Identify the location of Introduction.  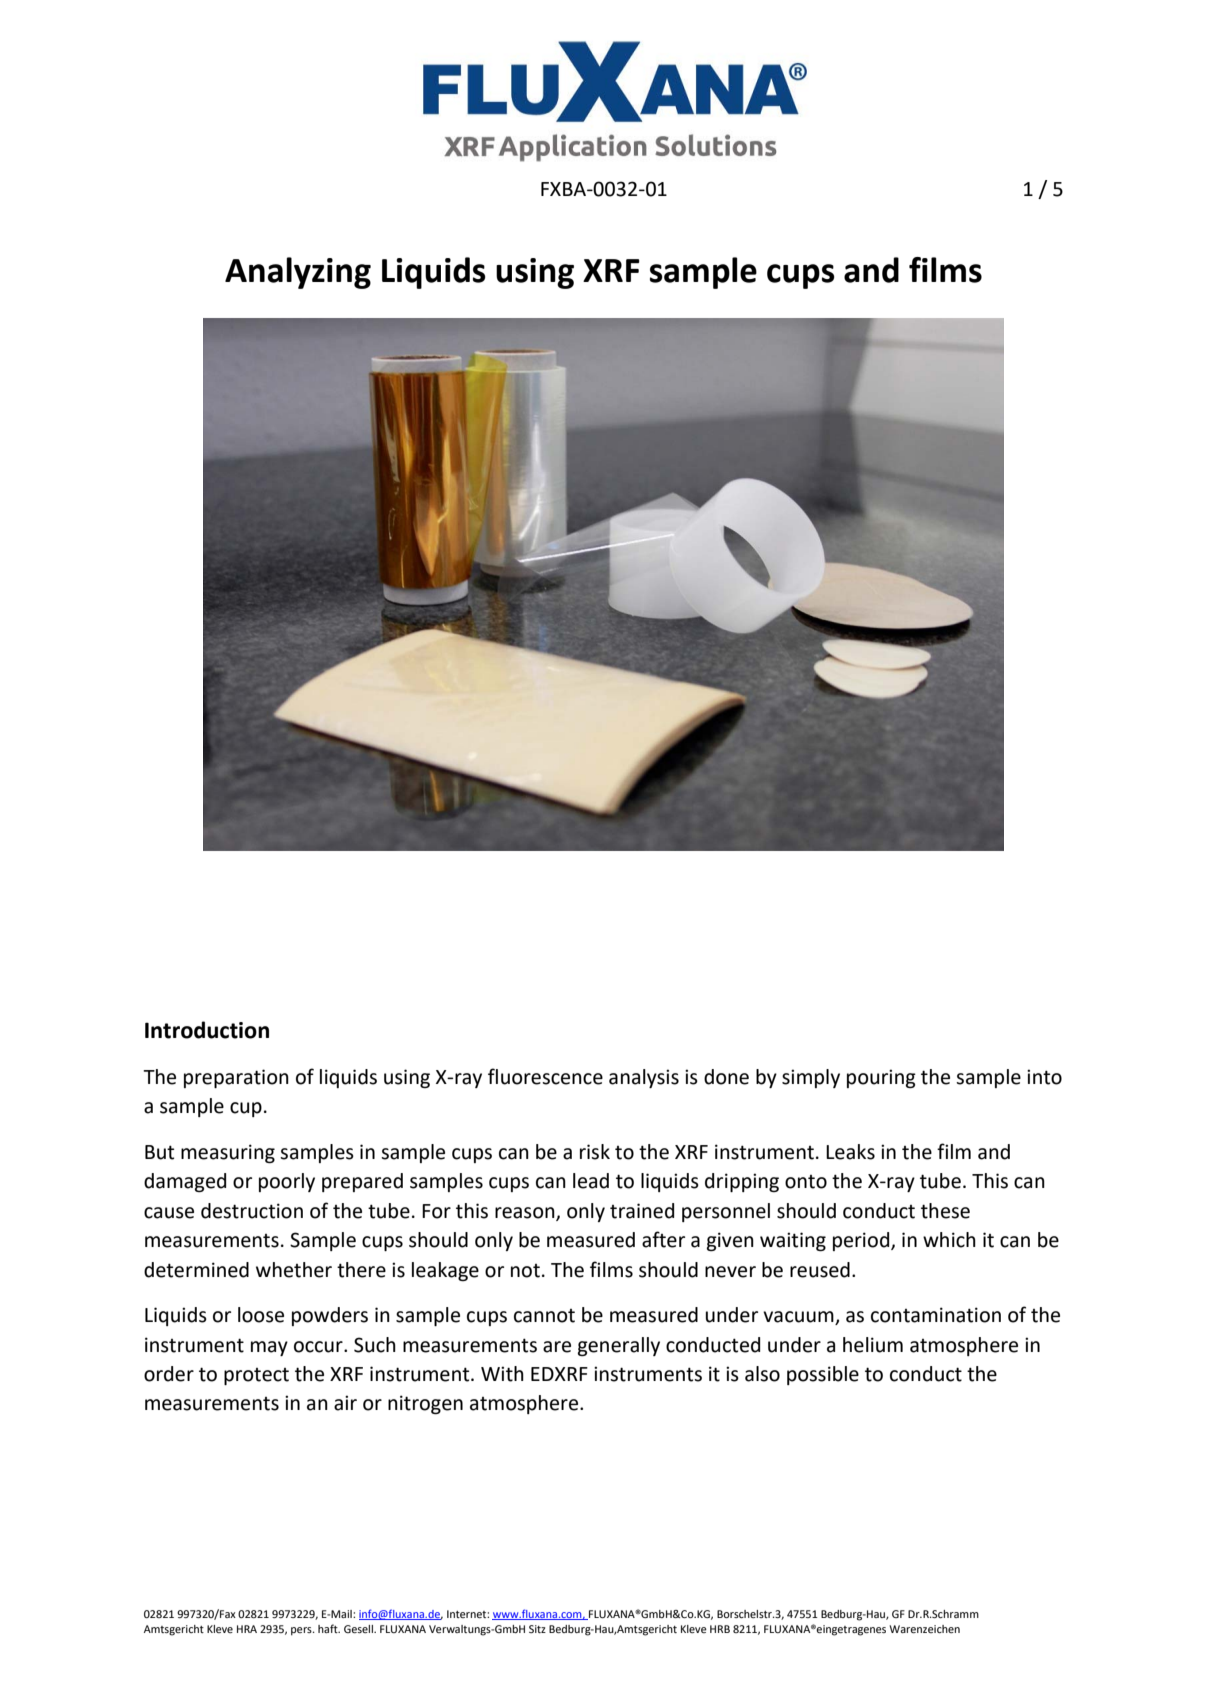
(207, 1030).
